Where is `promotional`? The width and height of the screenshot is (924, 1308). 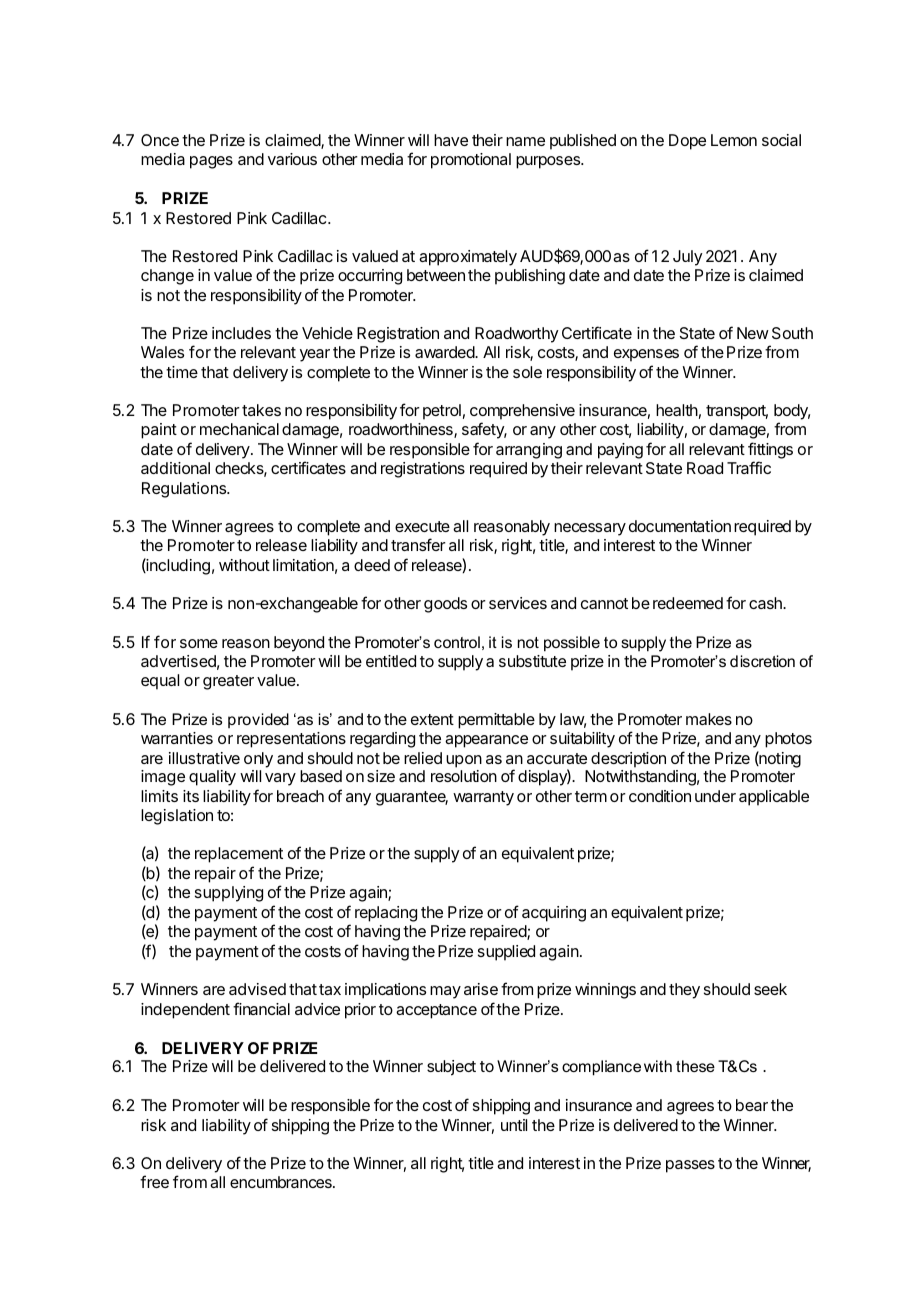 promotional is located at coordinates (471, 161).
